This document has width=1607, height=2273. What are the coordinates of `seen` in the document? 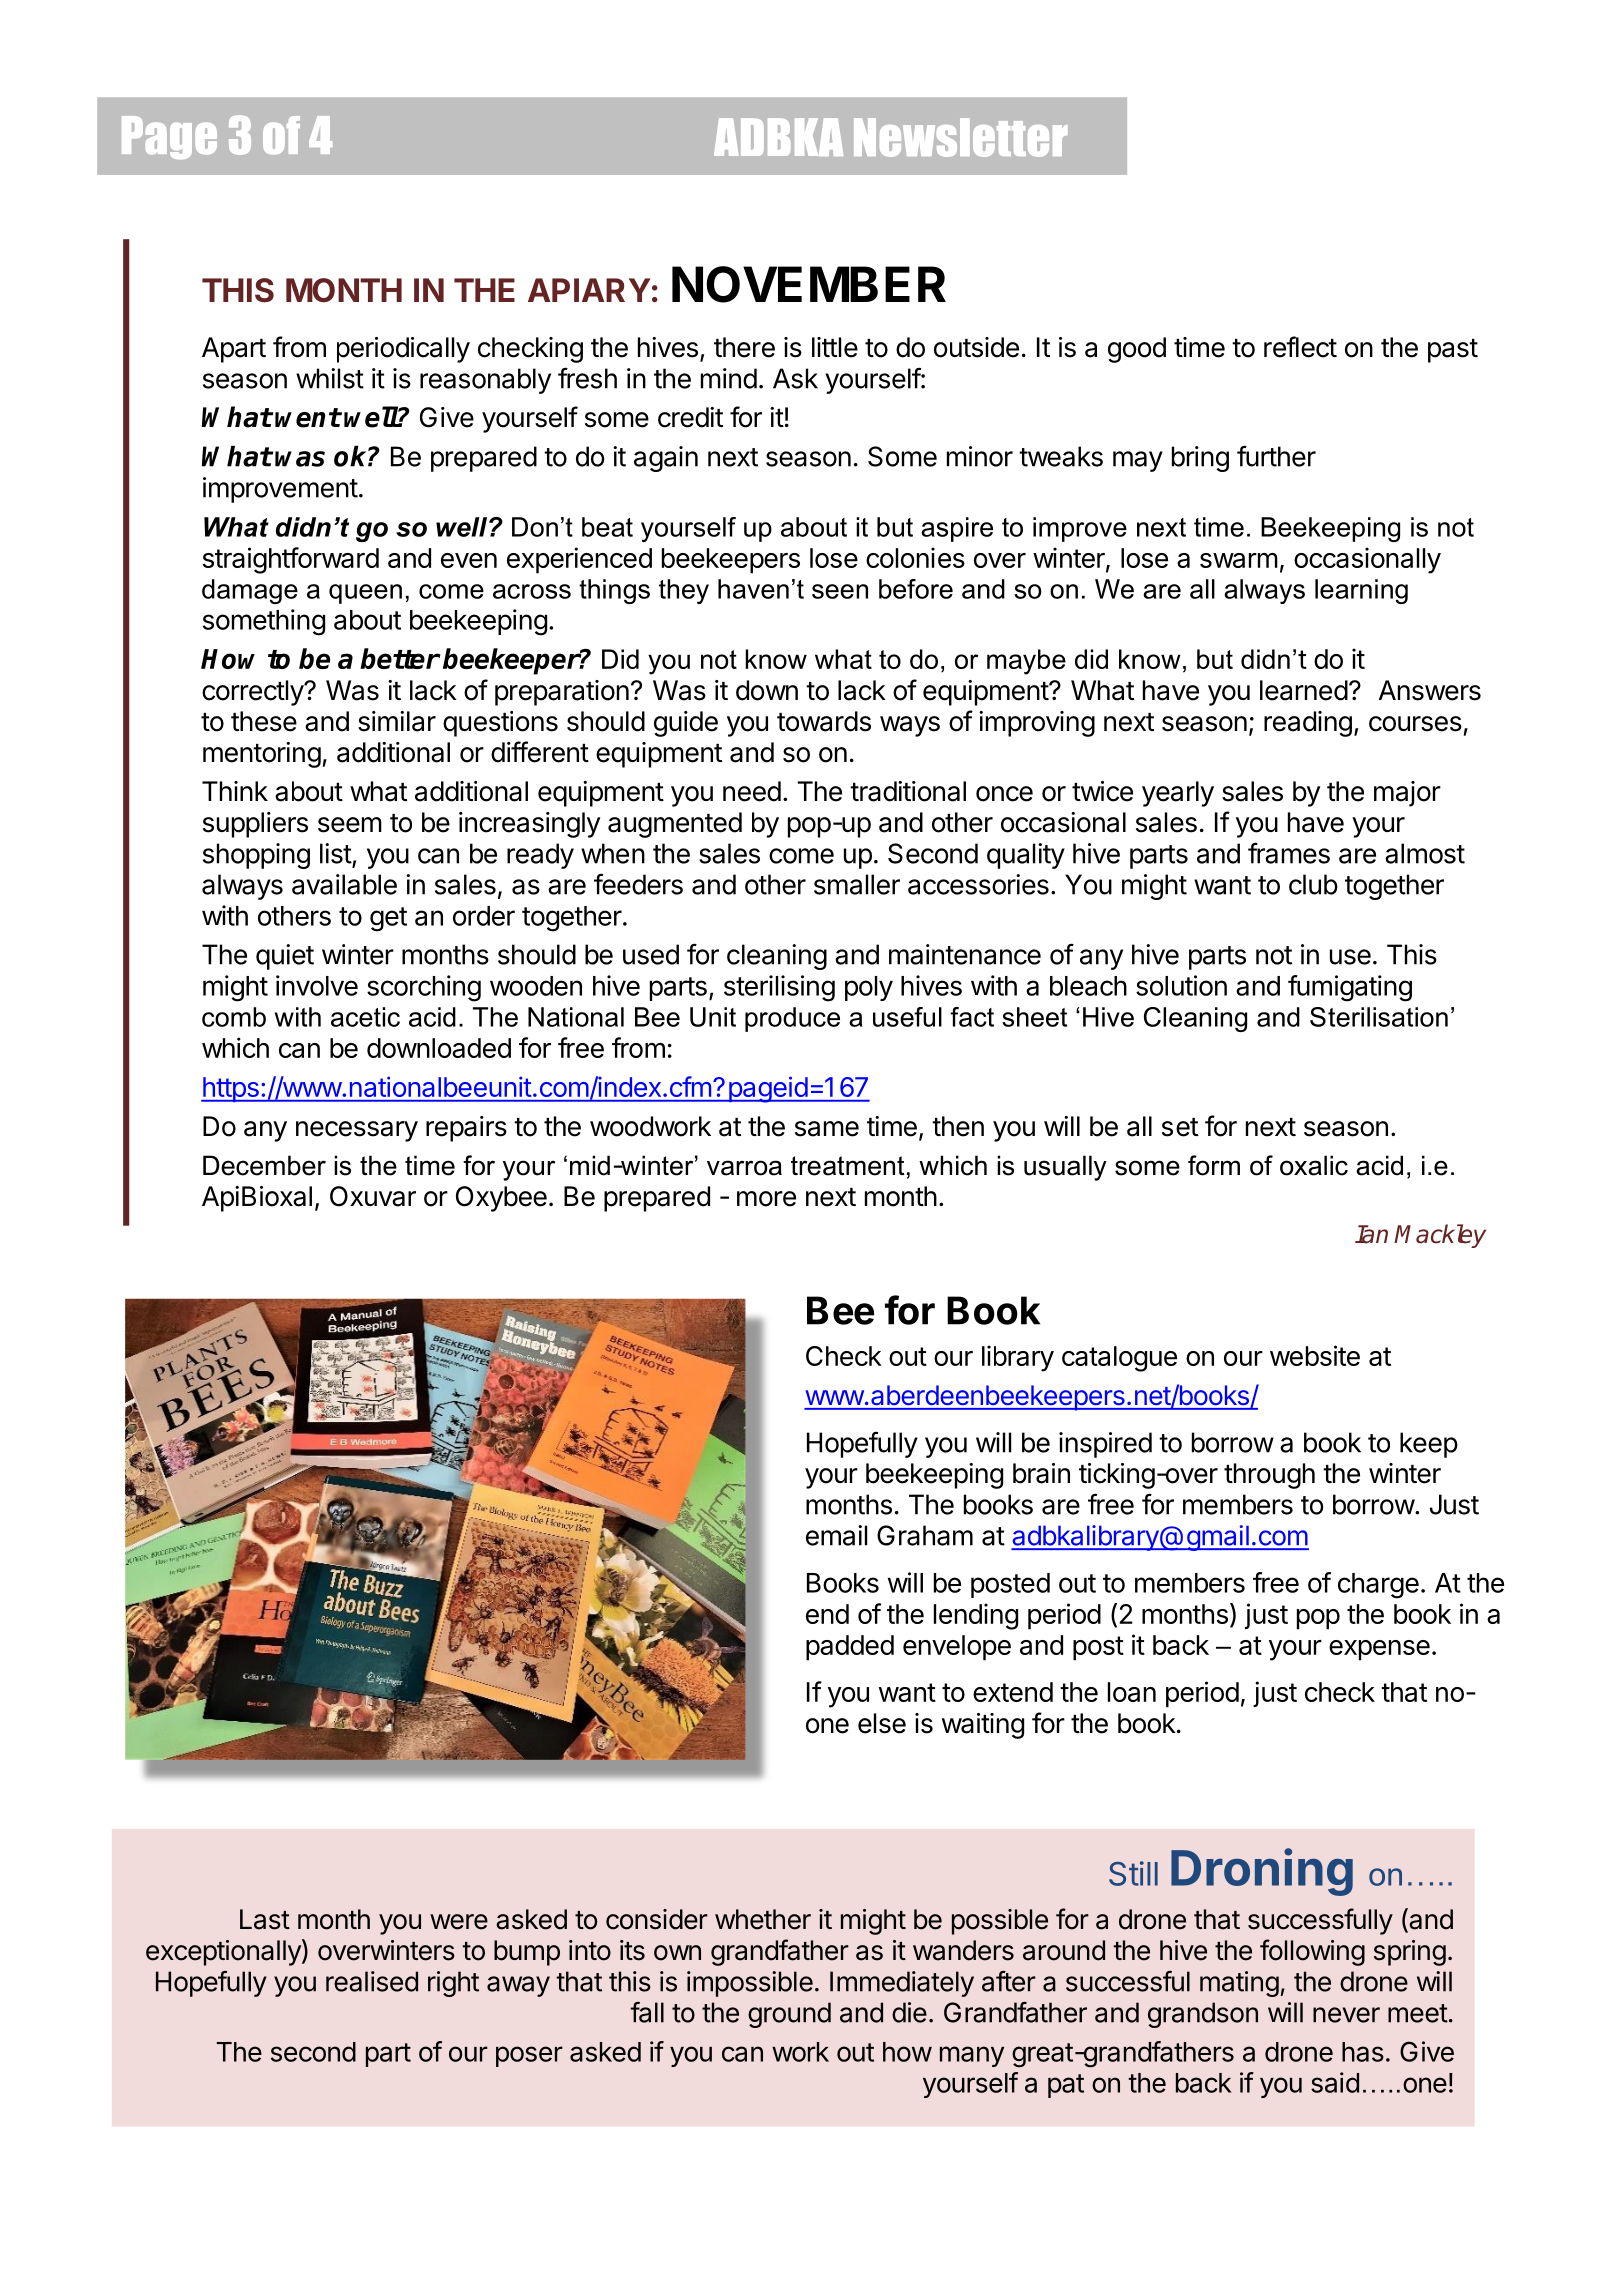 It's located at (840, 591).
